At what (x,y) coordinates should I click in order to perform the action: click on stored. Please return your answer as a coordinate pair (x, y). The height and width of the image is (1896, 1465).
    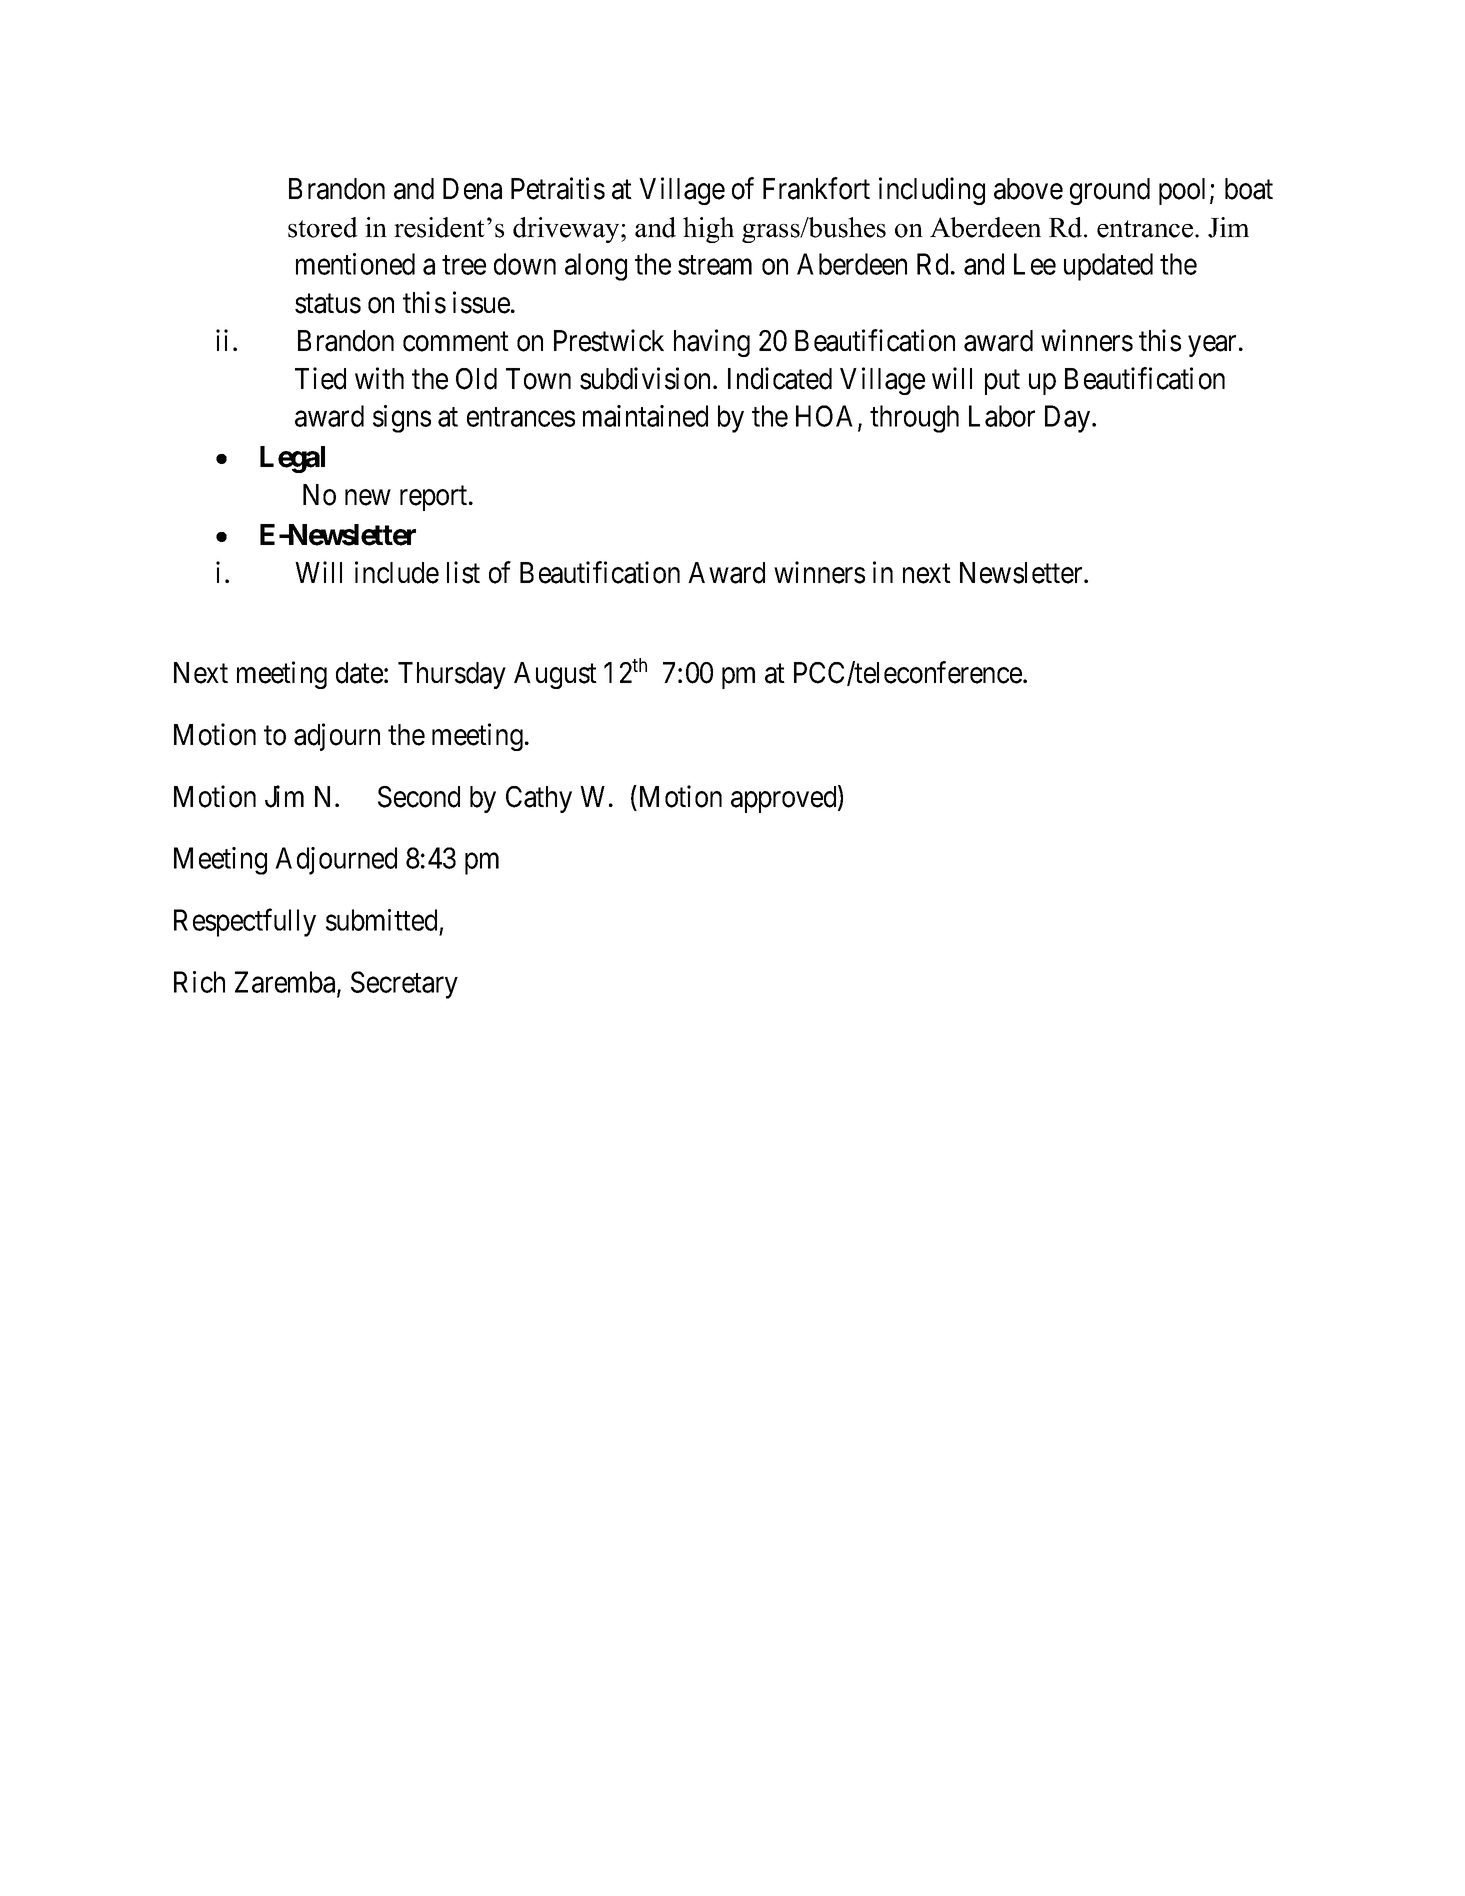
    Looking at the image, I should click on (323, 227).
